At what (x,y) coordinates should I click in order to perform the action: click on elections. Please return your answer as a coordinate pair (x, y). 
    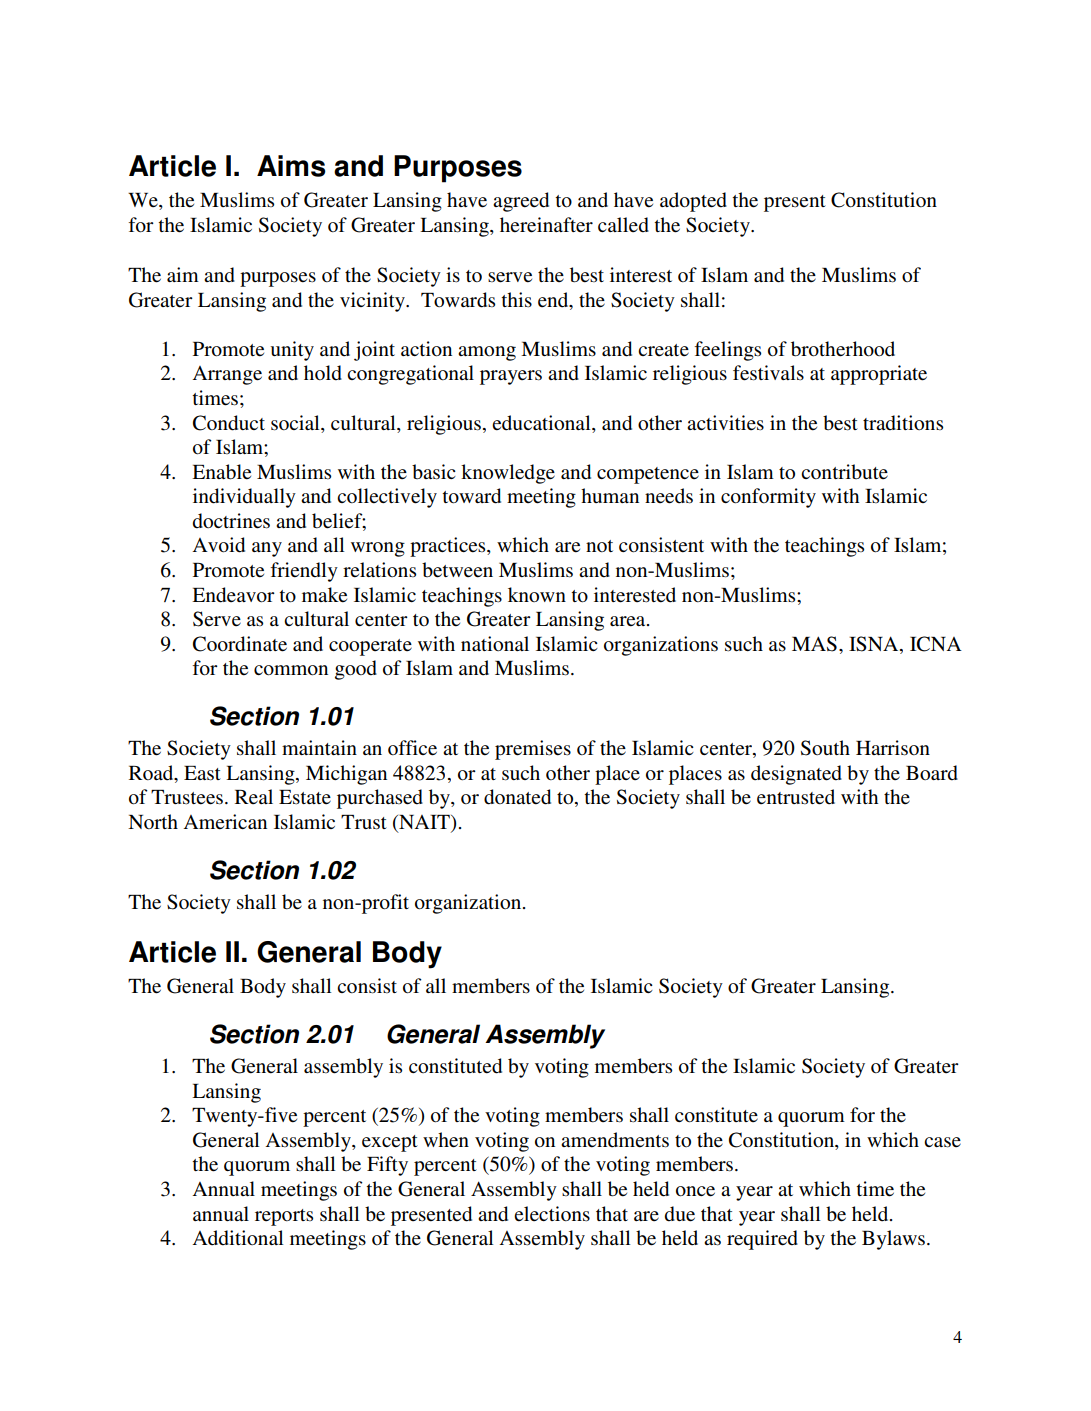
    Looking at the image, I should click on (552, 1214).
